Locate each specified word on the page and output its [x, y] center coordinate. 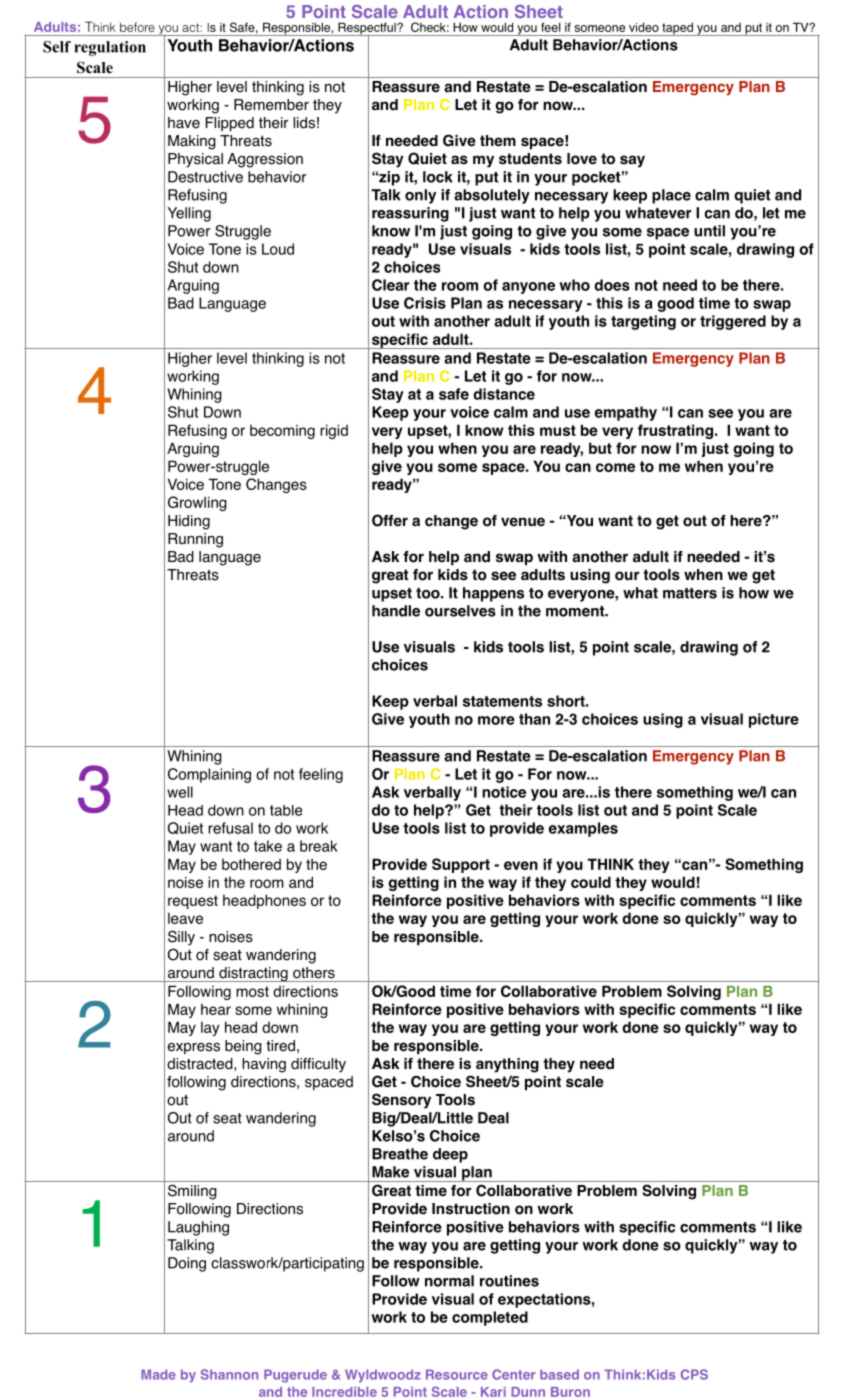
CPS [694, 1374]
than [534, 719]
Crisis [425, 303]
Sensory [401, 1101]
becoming [282, 432]
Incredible [344, 1392]
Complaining [209, 775]
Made [158, 1374]
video [644, 27]
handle [396, 611]
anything [507, 1065]
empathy [626, 413]
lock [438, 177]
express [193, 1048]
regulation [110, 48]
